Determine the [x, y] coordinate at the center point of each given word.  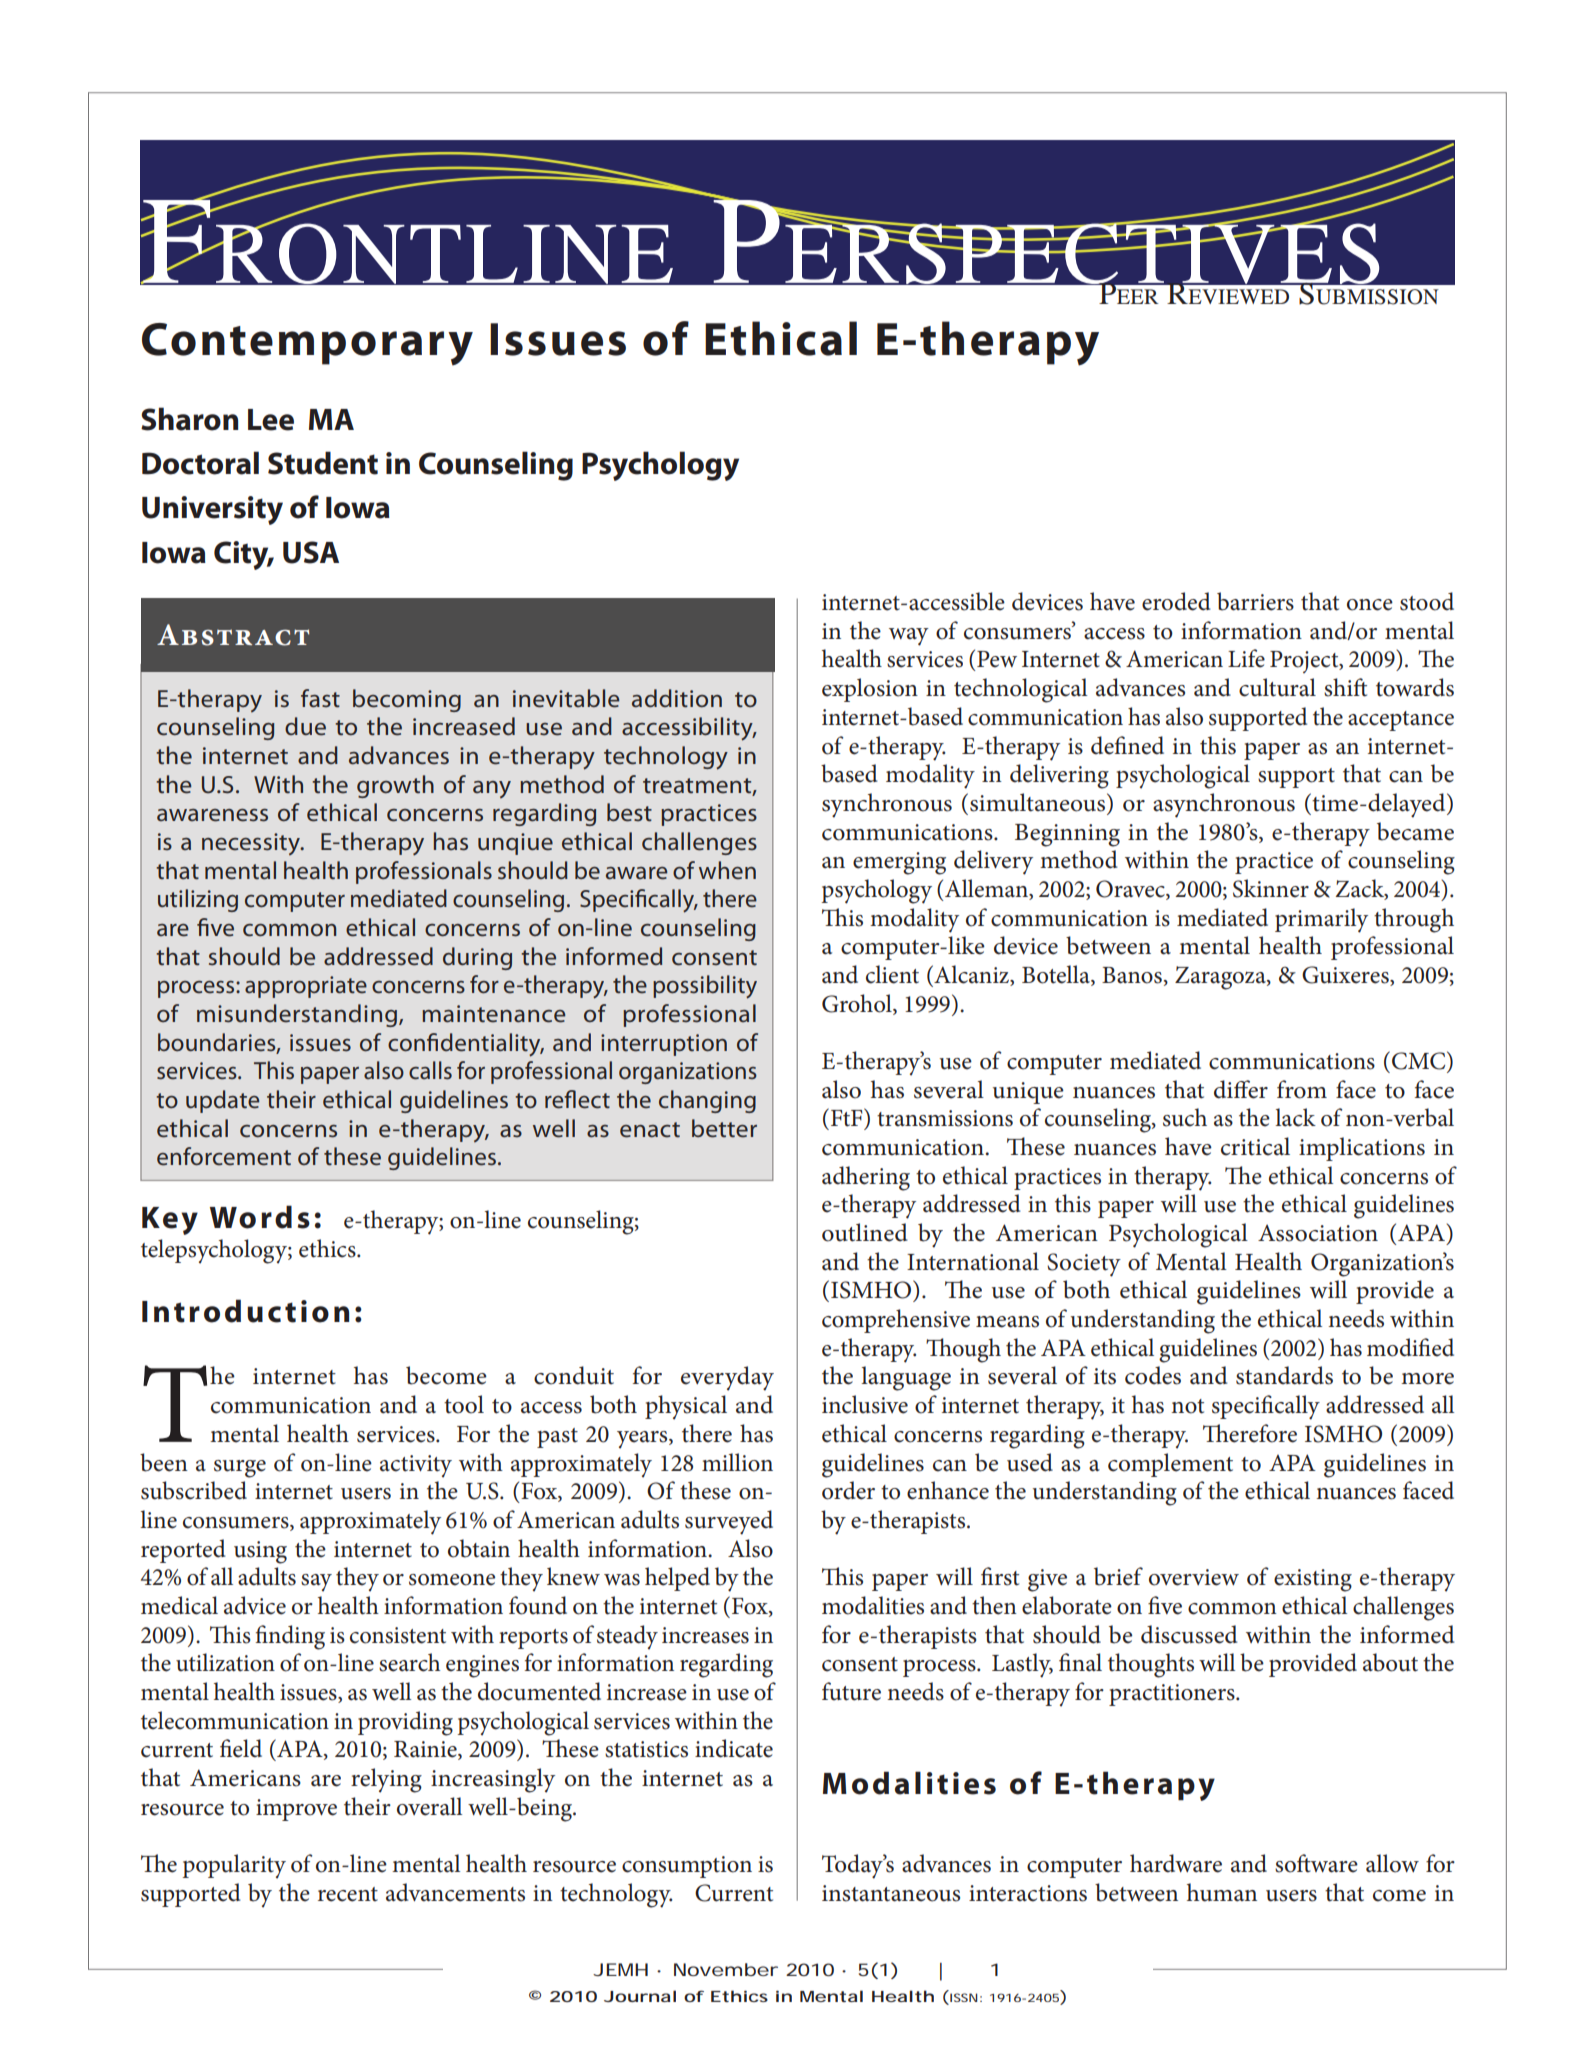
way [909, 637]
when [727, 870]
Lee [271, 420]
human [1222, 1892]
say [316, 1583]
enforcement [224, 1156]
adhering [866, 1178]
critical [1255, 1146]
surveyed [729, 1522]
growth [395, 786]
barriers [1255, 601]
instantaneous [891, 1893]
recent [348, 1894]
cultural [1277, 687]
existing [1313, 1580]
